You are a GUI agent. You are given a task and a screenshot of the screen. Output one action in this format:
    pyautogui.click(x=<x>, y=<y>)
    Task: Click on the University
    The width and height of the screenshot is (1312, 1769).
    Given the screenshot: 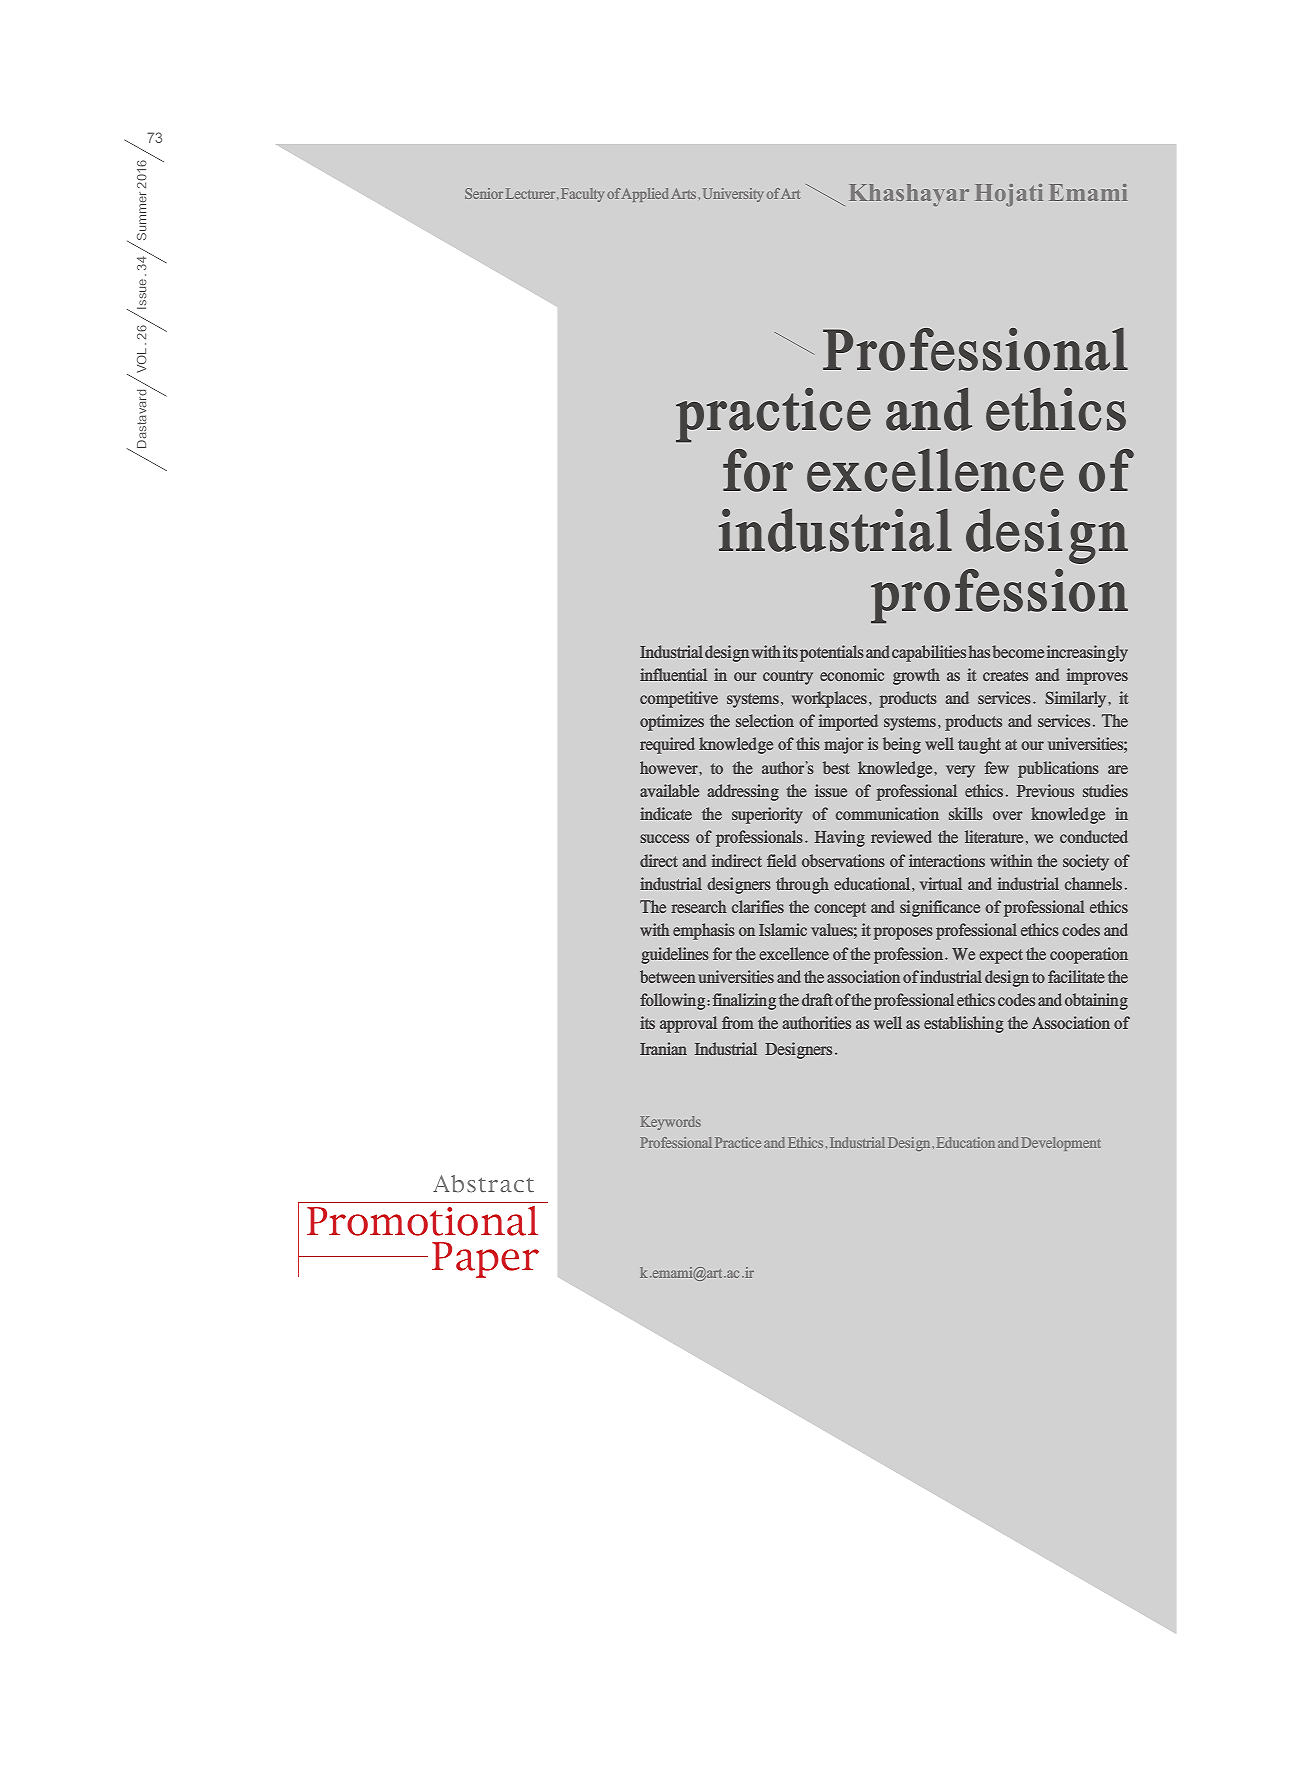 What is the action you would take?
    pyautogui.click(x=733, y=195)
